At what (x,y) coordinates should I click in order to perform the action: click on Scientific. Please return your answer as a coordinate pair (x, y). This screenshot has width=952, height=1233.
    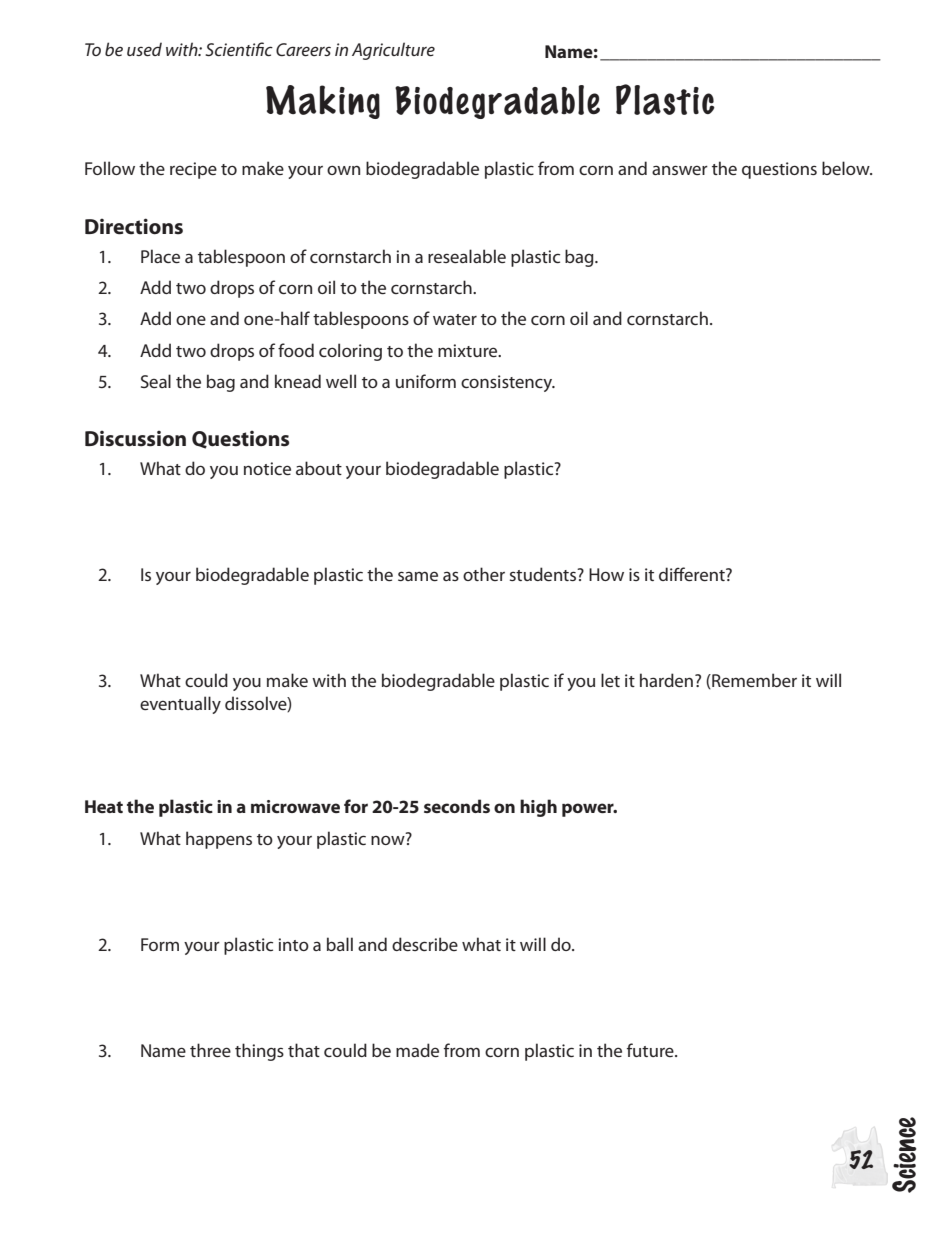
    Looking at the image, I should click on (239, 49).
